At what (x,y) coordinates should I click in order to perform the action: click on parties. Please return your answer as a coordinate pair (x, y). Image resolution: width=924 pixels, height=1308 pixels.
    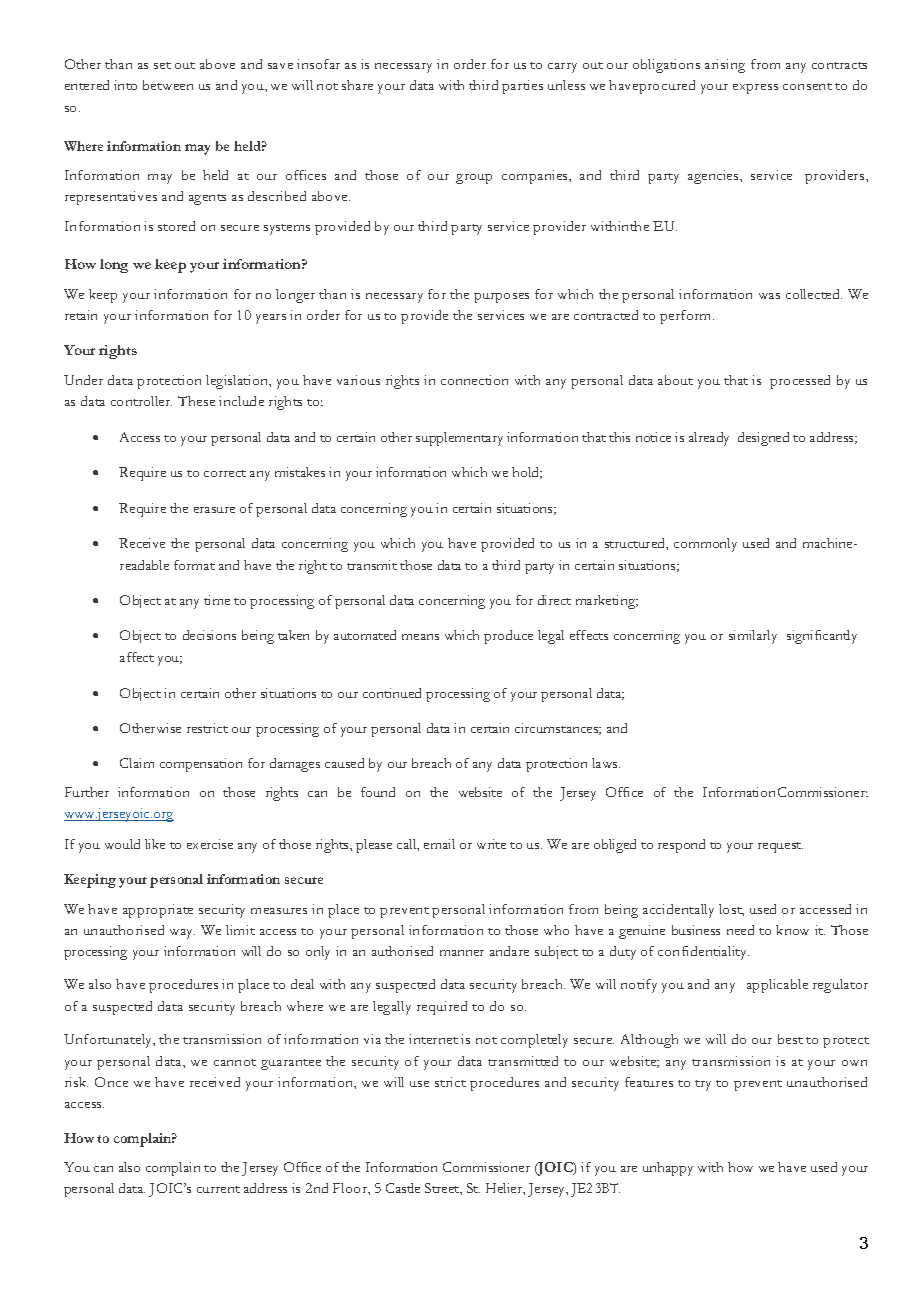
    Looking at the image, I should click on (522, 87).
